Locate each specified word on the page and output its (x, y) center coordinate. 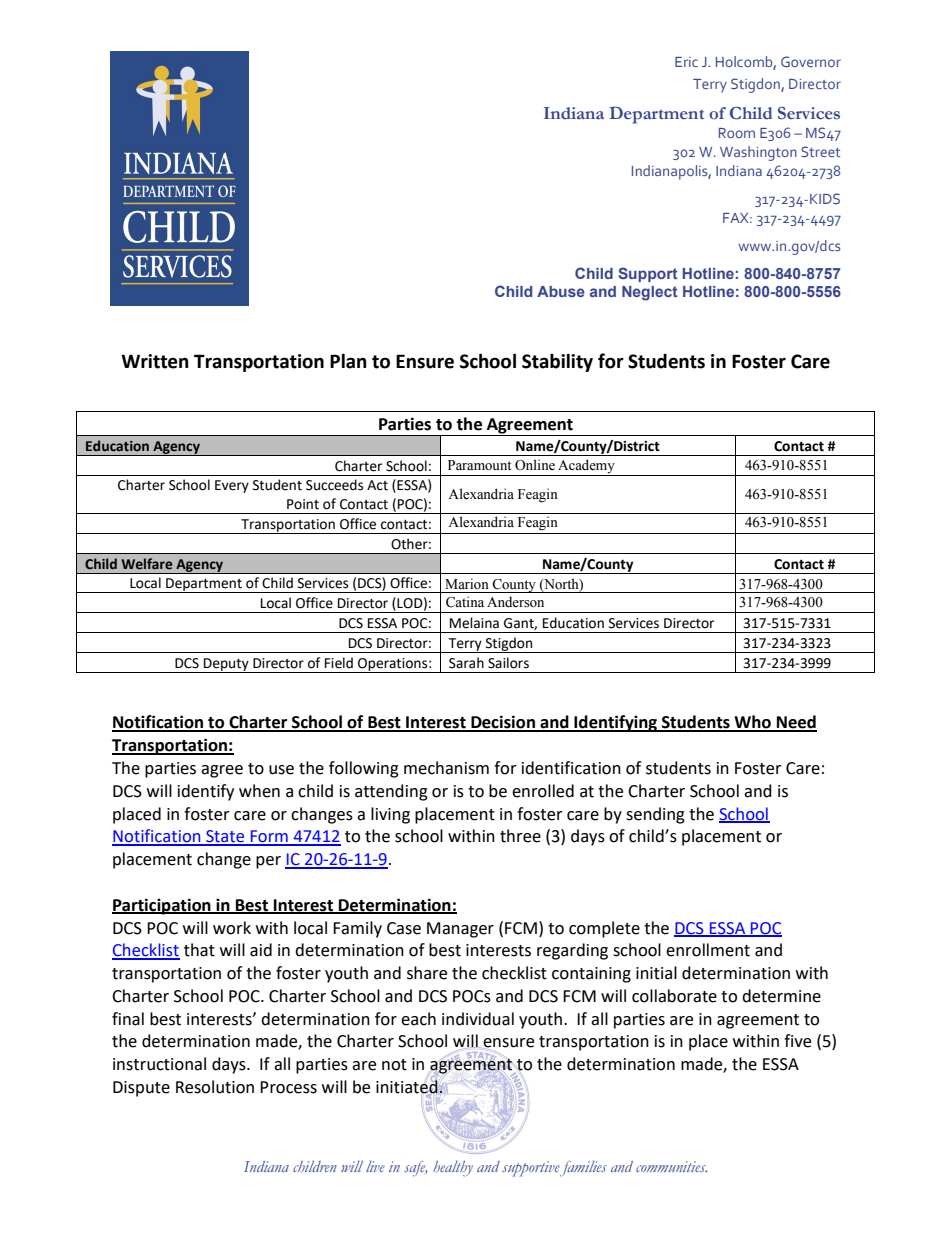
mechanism (446, 768)
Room (737, 133)
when (259, 791)
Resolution (215, 1087)
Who (752, 723)
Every (232, 486)
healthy (453, 1168)
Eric (686, 62)
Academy (586, 467)
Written (155, 361)
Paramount (479, 465)
